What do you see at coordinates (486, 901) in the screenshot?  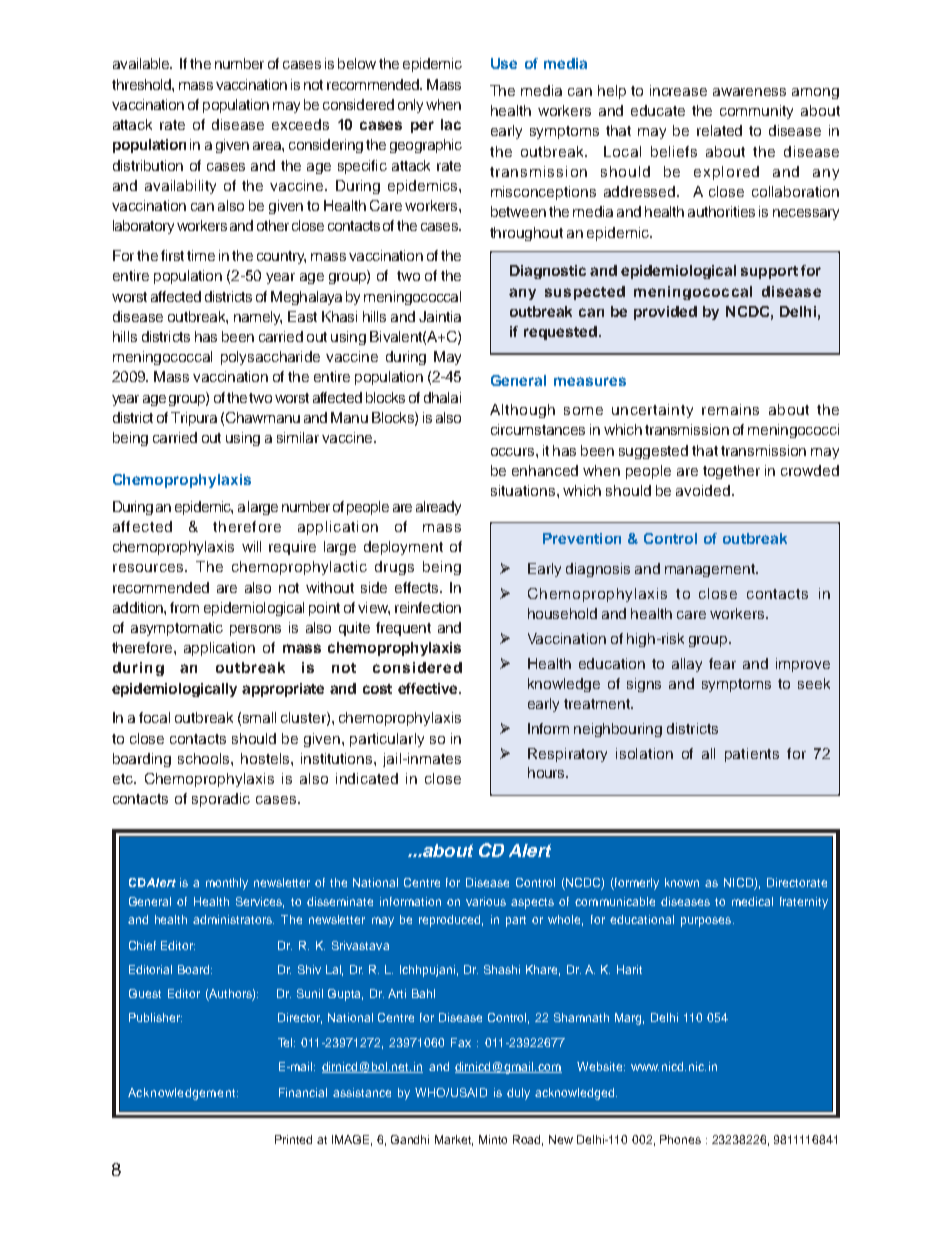 I see `various` at bounding box center [486, 901].
